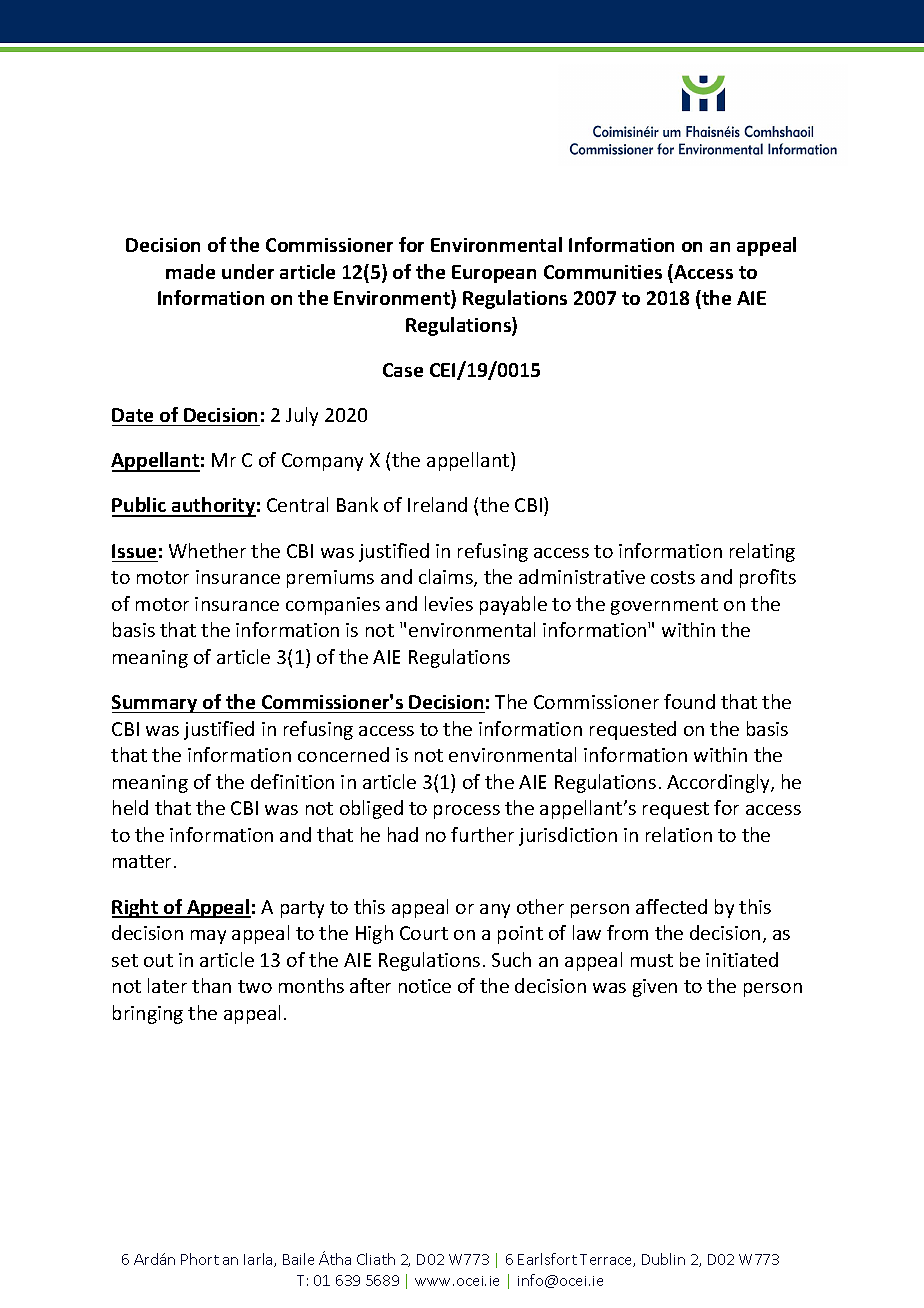 This screenshot has height=1308, width=924. I want to click on costs, so click(673, 577).
